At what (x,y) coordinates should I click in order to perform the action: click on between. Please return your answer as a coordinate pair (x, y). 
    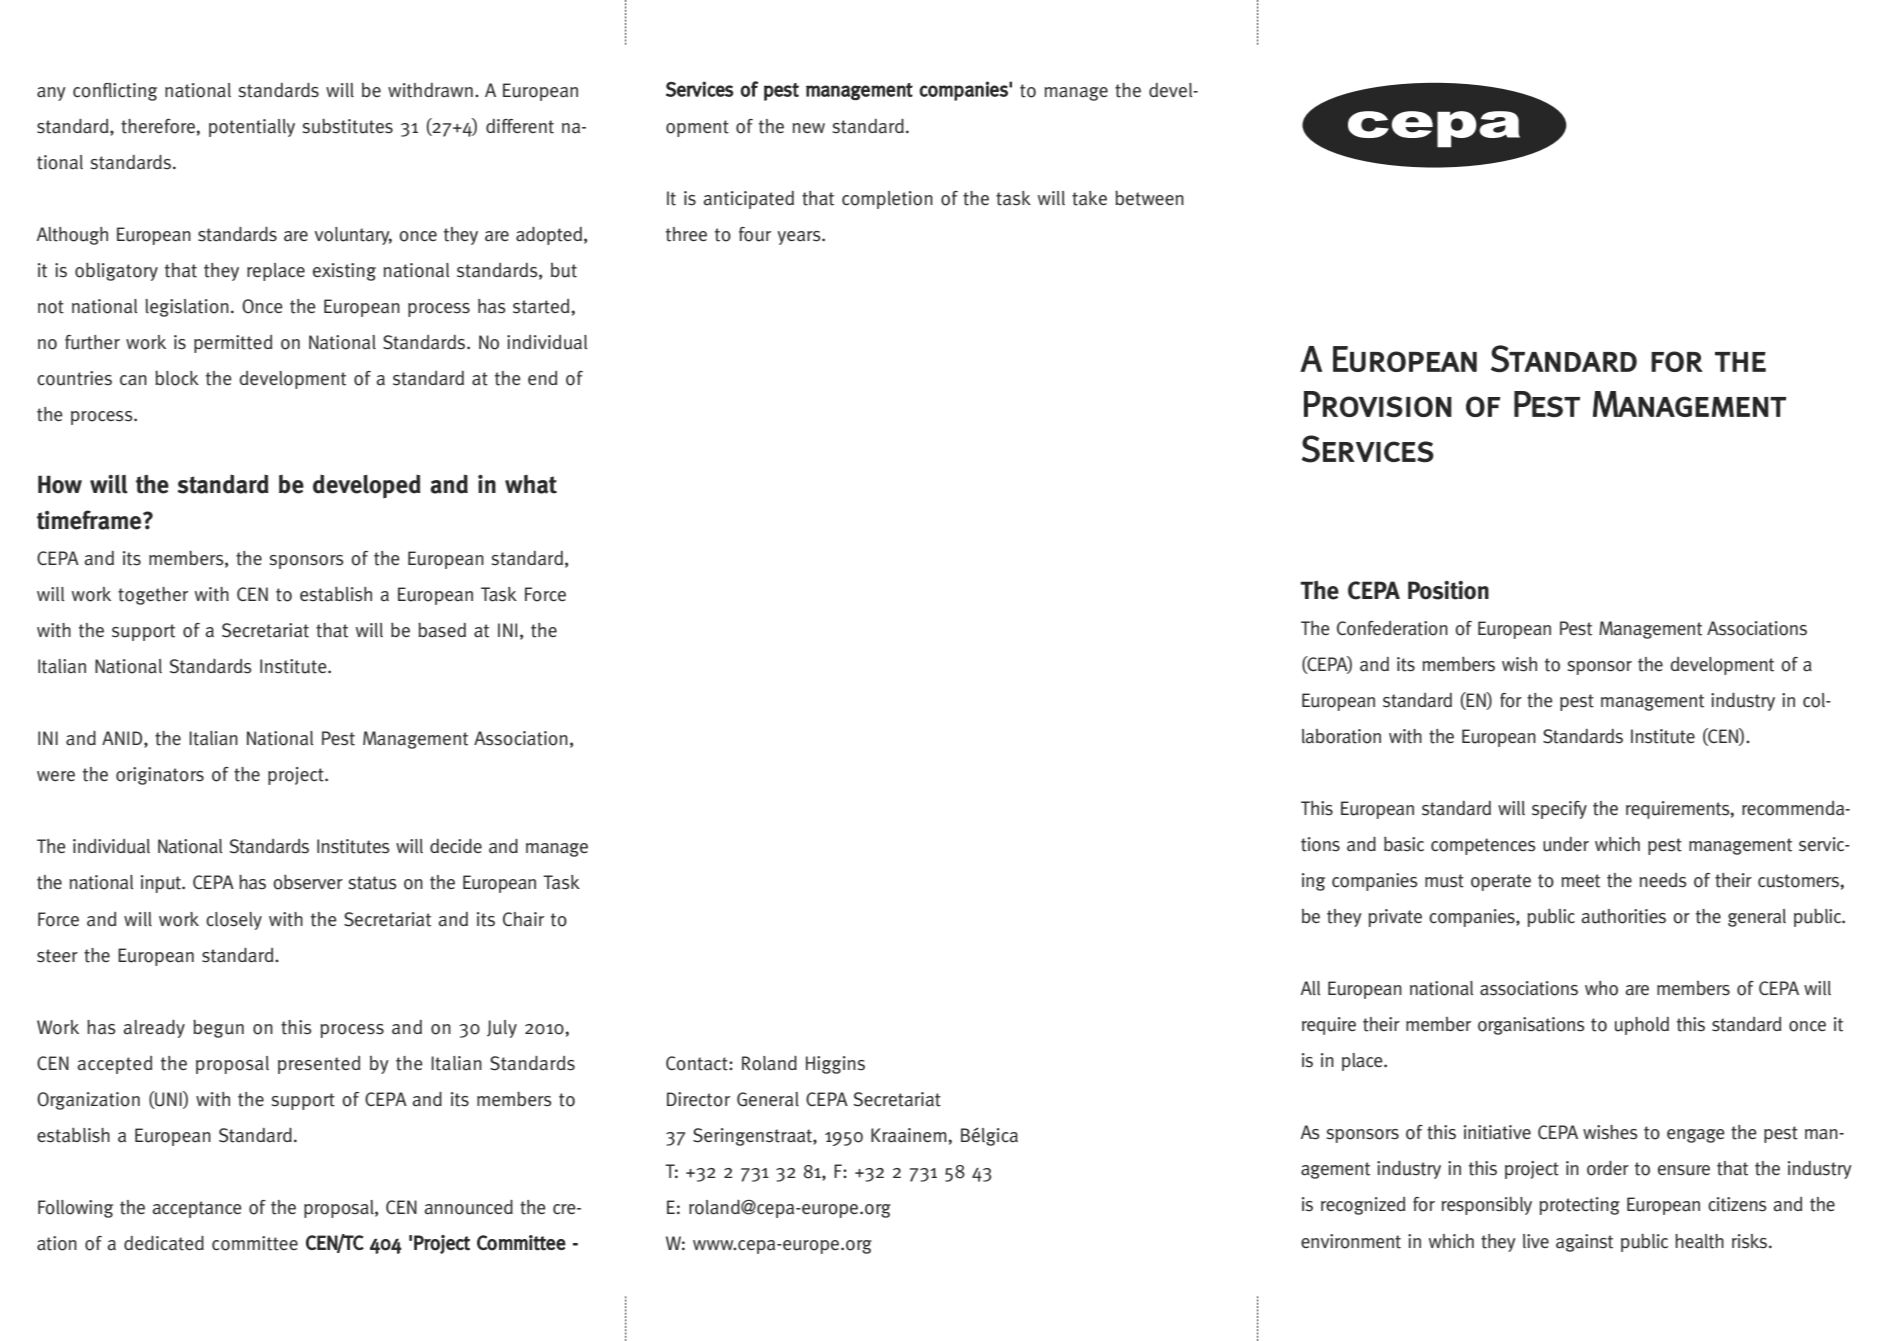
    Looking at the image, I should click on (1149, 198).
